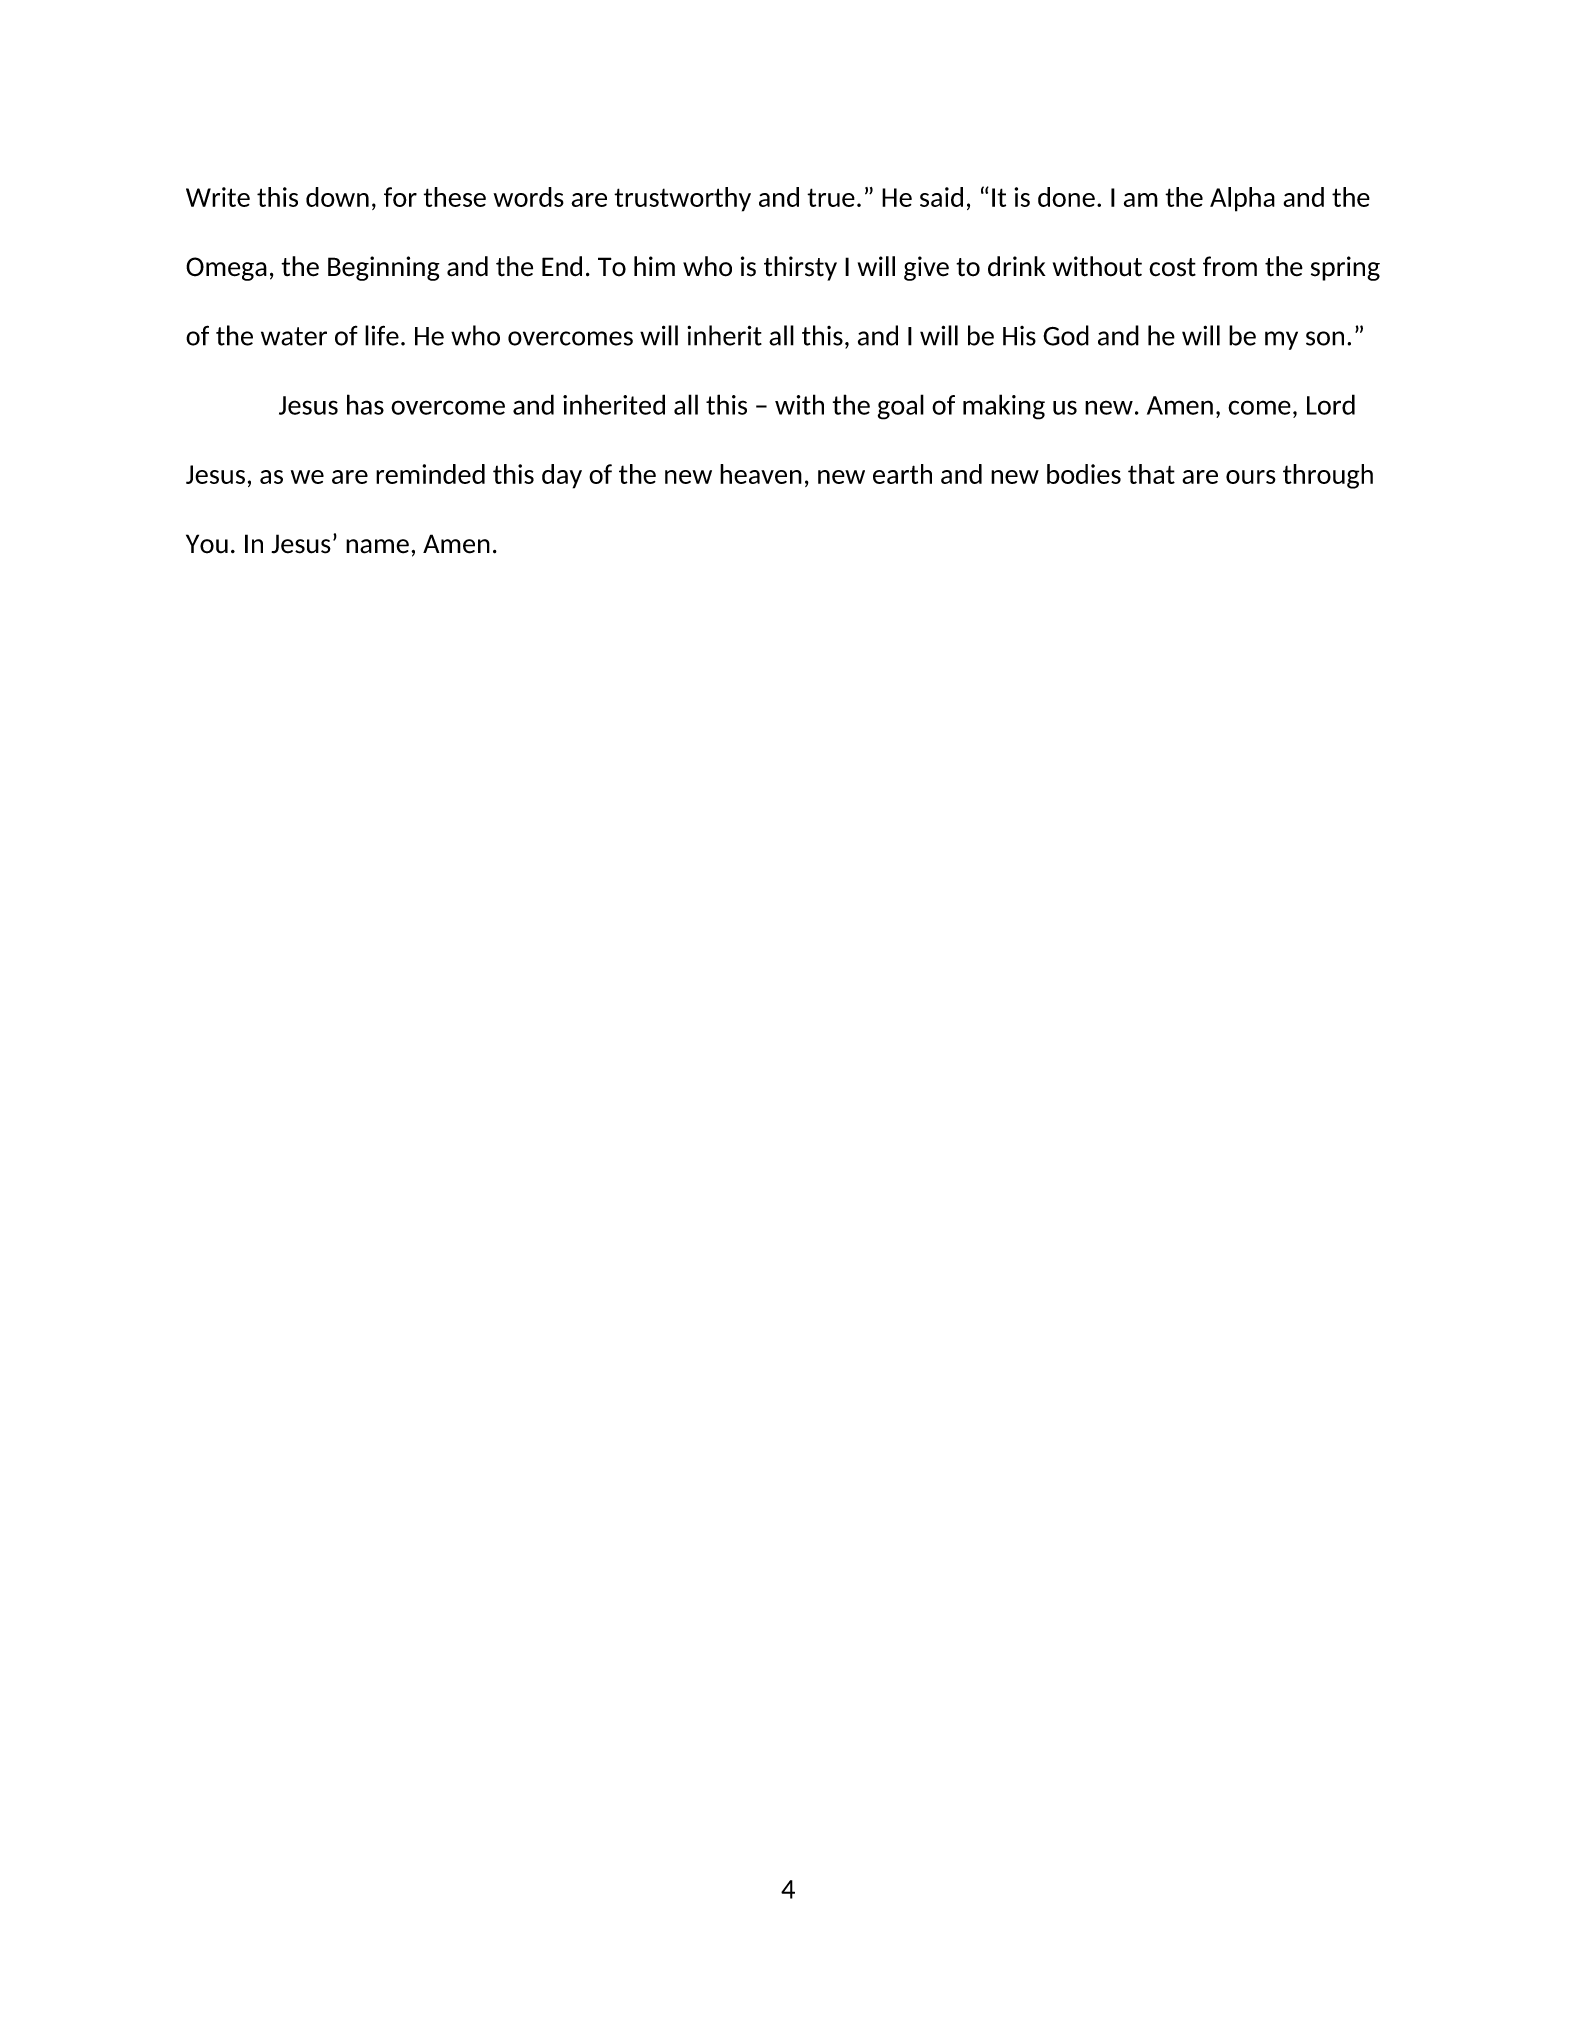 The image size is (1576, 2039). I want to click on true, so click(831, 197).
